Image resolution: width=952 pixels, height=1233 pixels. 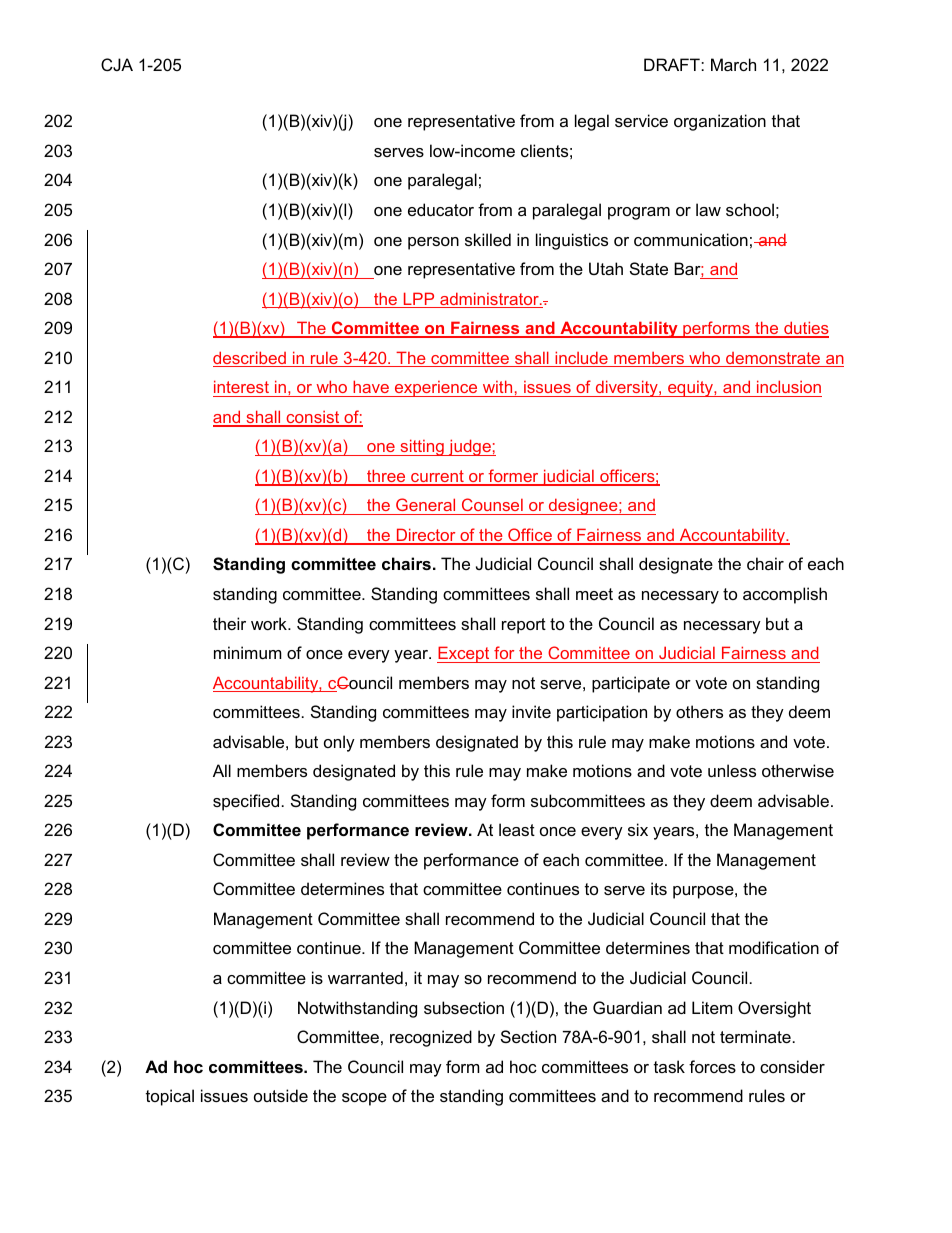 I want to click on service, so click(x=641, y=120).
